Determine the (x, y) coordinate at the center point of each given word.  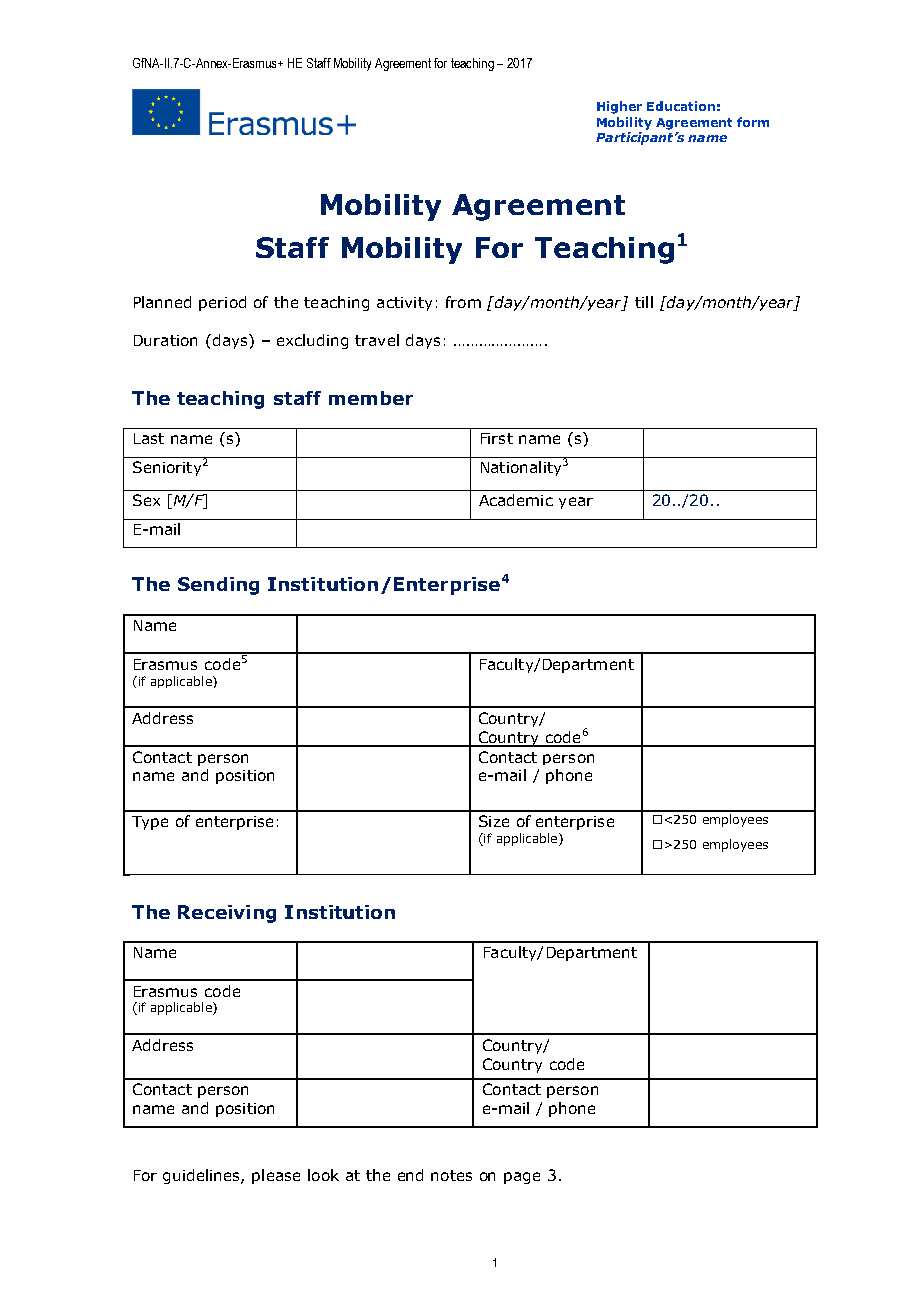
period (222, 303)
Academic (516, 500)
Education (681, 106)
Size (494, 821)
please (276, 1176)
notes (451, 1175)
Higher (619, 107)
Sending (218, 586)
